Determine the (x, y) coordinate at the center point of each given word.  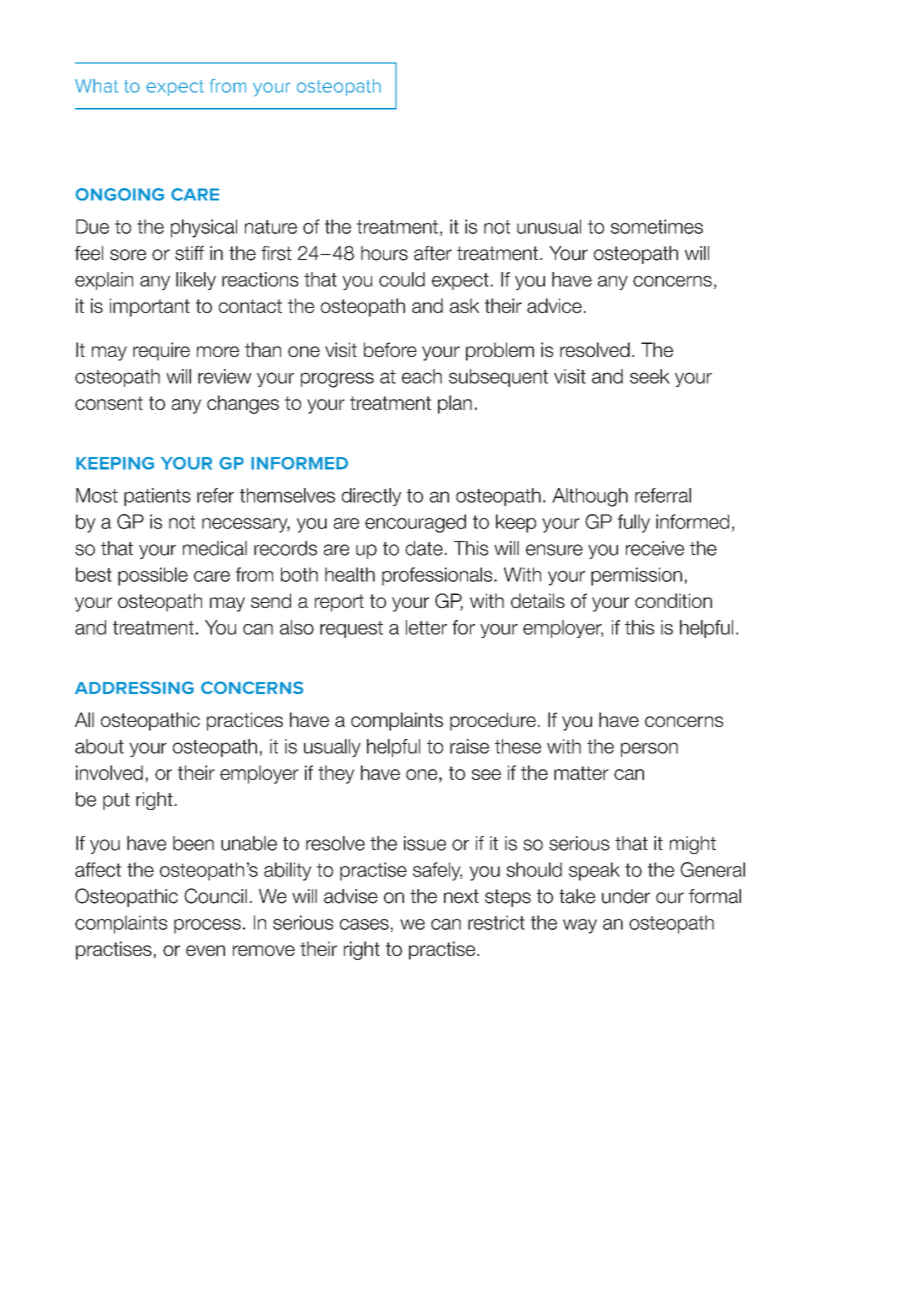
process (207, 926)
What (96, 86)
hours (384, 253)
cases (364, 924)
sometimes (657, 226)
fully (634, 523)
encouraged (415, 523)
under (626, 896)
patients (157, 497)
